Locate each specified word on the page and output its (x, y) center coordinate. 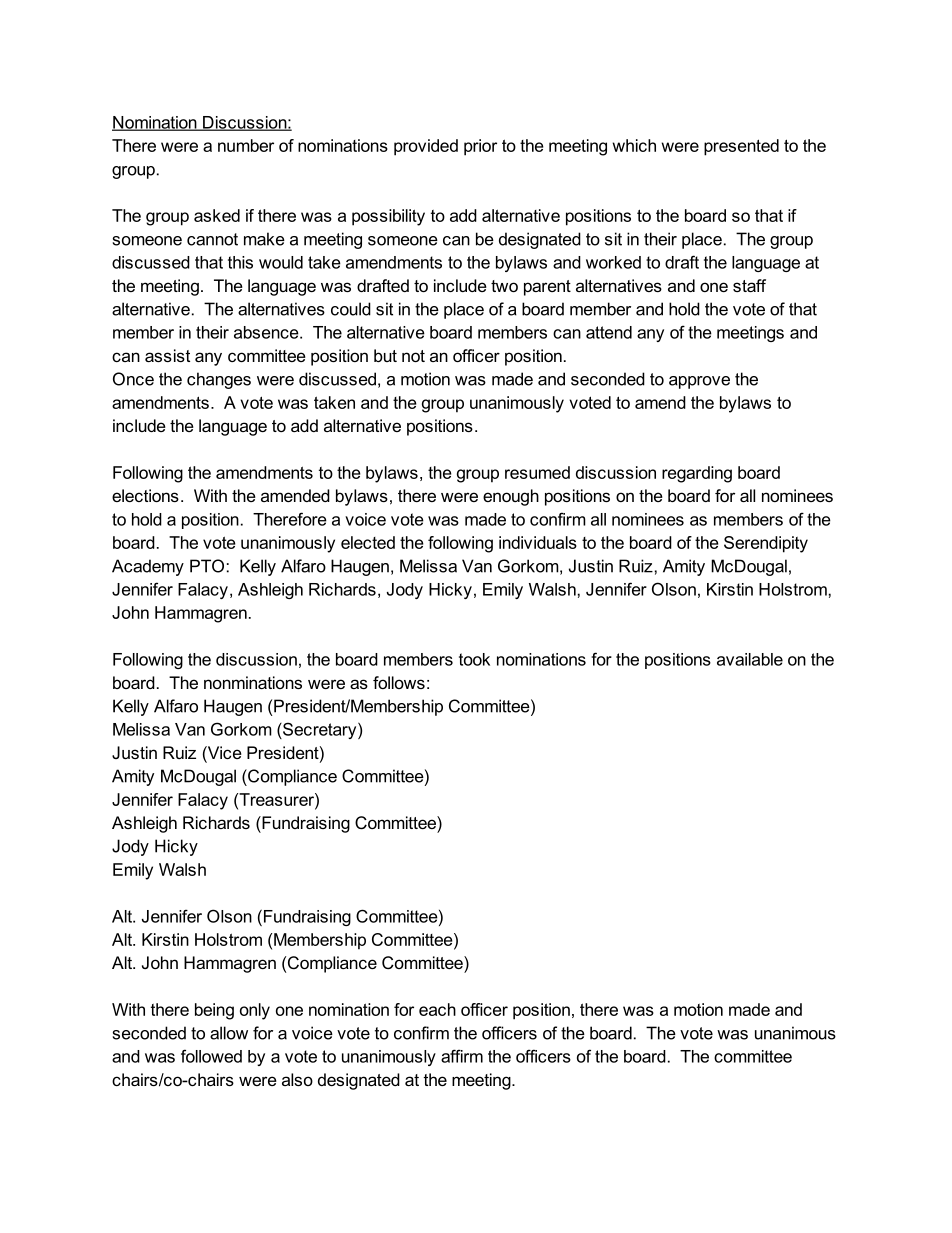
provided (426, 147)
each (437, 1009)
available (750, 659)
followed (211, 1056)
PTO (207, 566)
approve (699, 382)
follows (399, 682)
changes (219, 380)
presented (741, 147)
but (385, 355)
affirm (462, 1056)
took (474, 659)
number (246, 145)
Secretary (320, 730)
